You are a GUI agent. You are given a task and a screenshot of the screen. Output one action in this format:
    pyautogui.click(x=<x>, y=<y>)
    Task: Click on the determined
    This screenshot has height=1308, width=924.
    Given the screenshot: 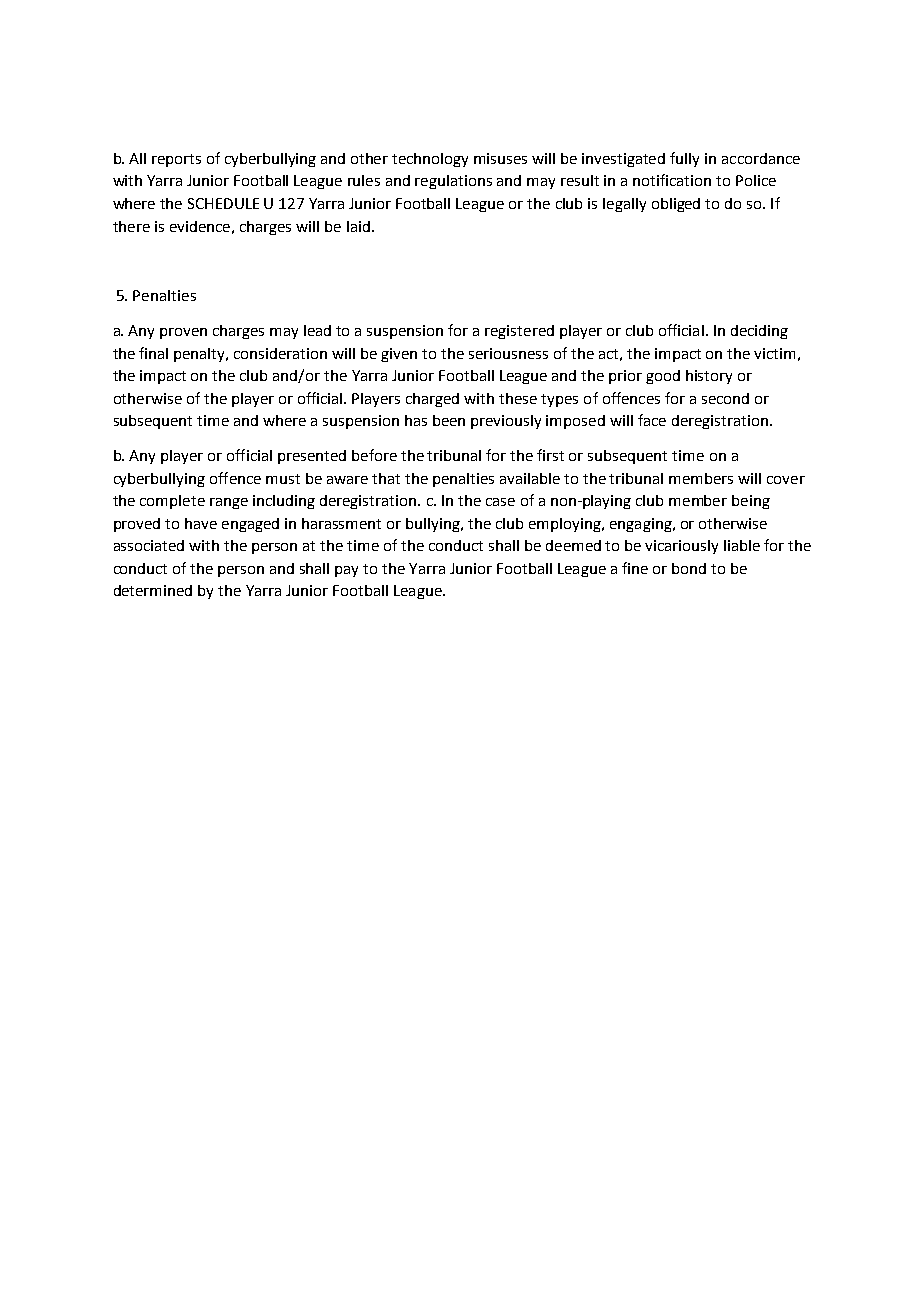 What is the action you would take?
    pyautogui.click(x=153, y=590)
